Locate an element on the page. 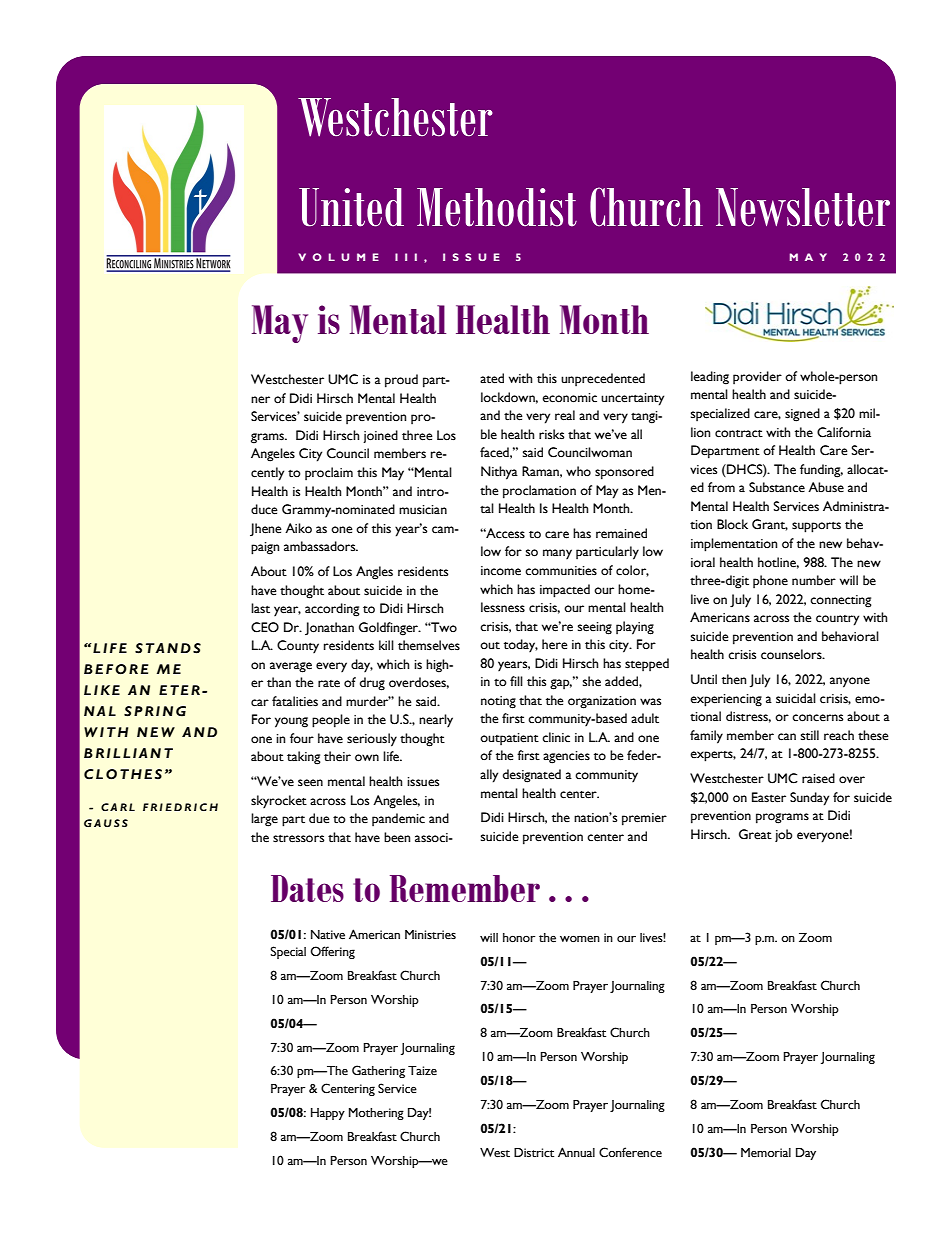 This image has width=952, height=1233. Memorial is located at coordinates (766, 1153).
